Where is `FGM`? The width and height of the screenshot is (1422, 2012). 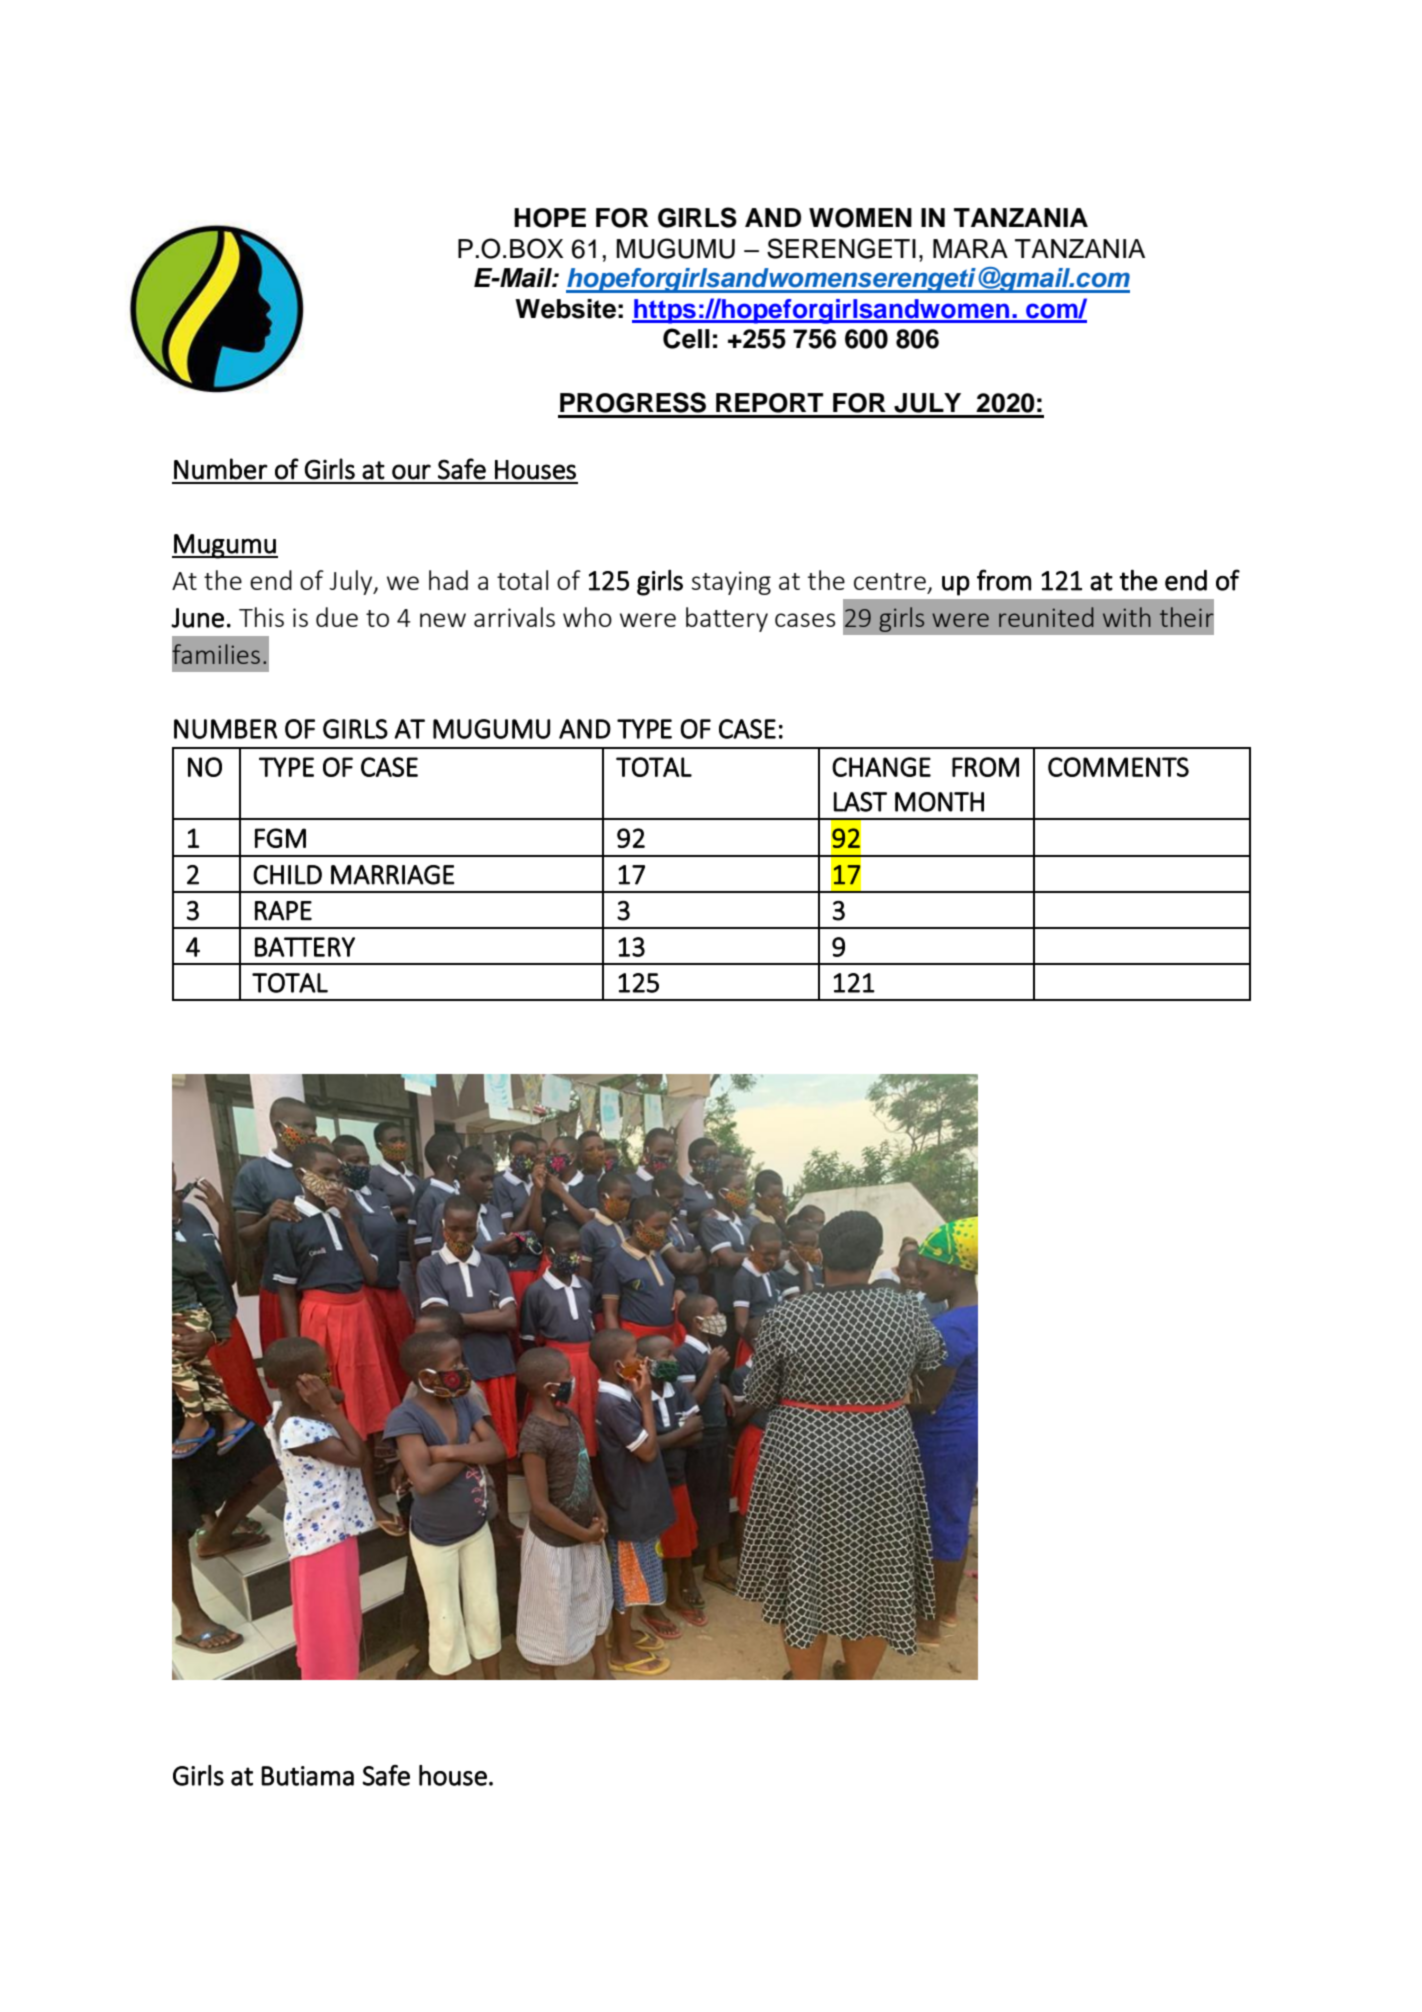
FGM is located at coordinates (280, 838).
